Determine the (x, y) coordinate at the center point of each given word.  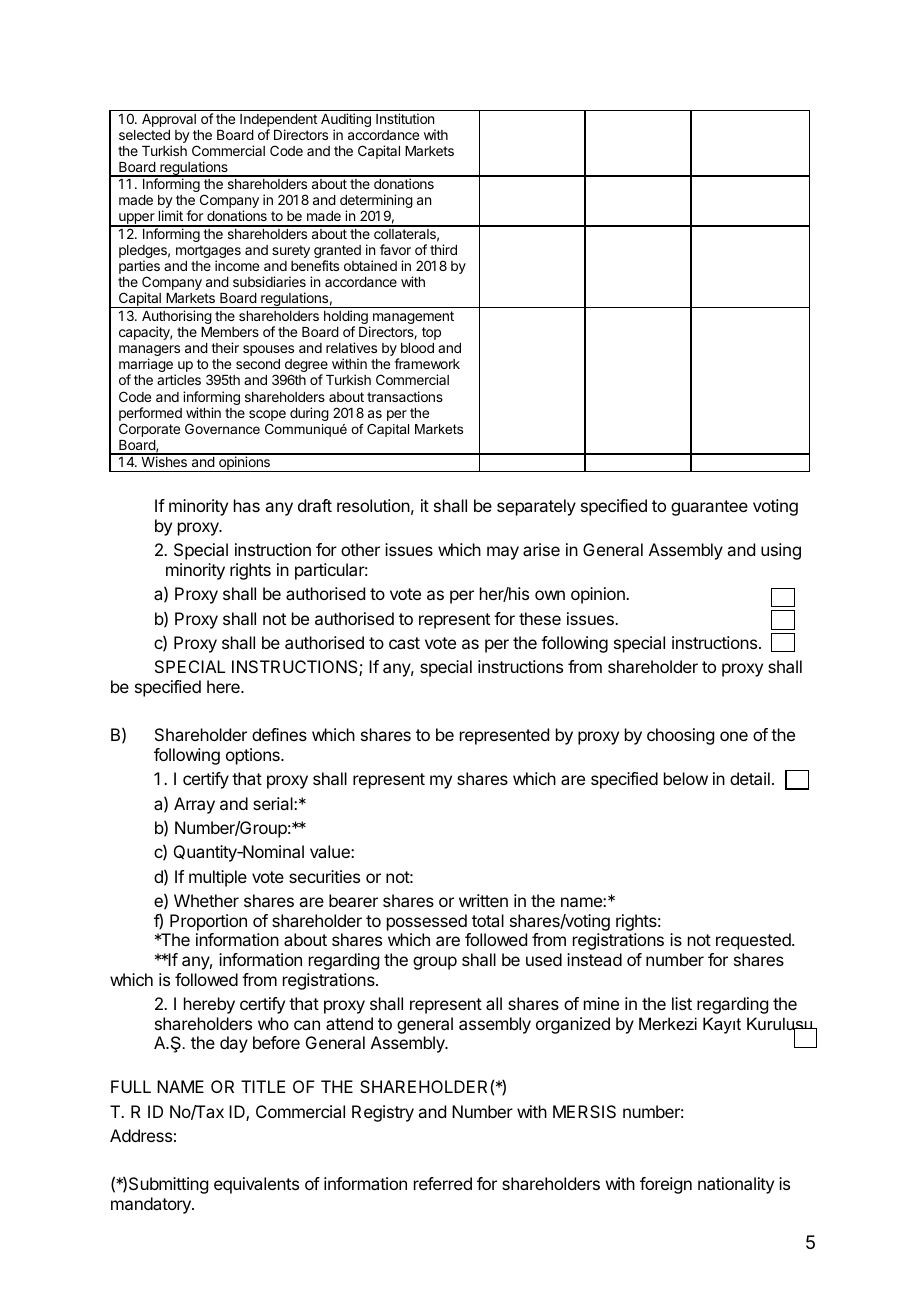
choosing (680, 736)
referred (443, 1183)
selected (144, 135)
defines (279, 734)
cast (404, 643)
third (443, 249)
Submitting (168, 1185)
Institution (405, 118)
